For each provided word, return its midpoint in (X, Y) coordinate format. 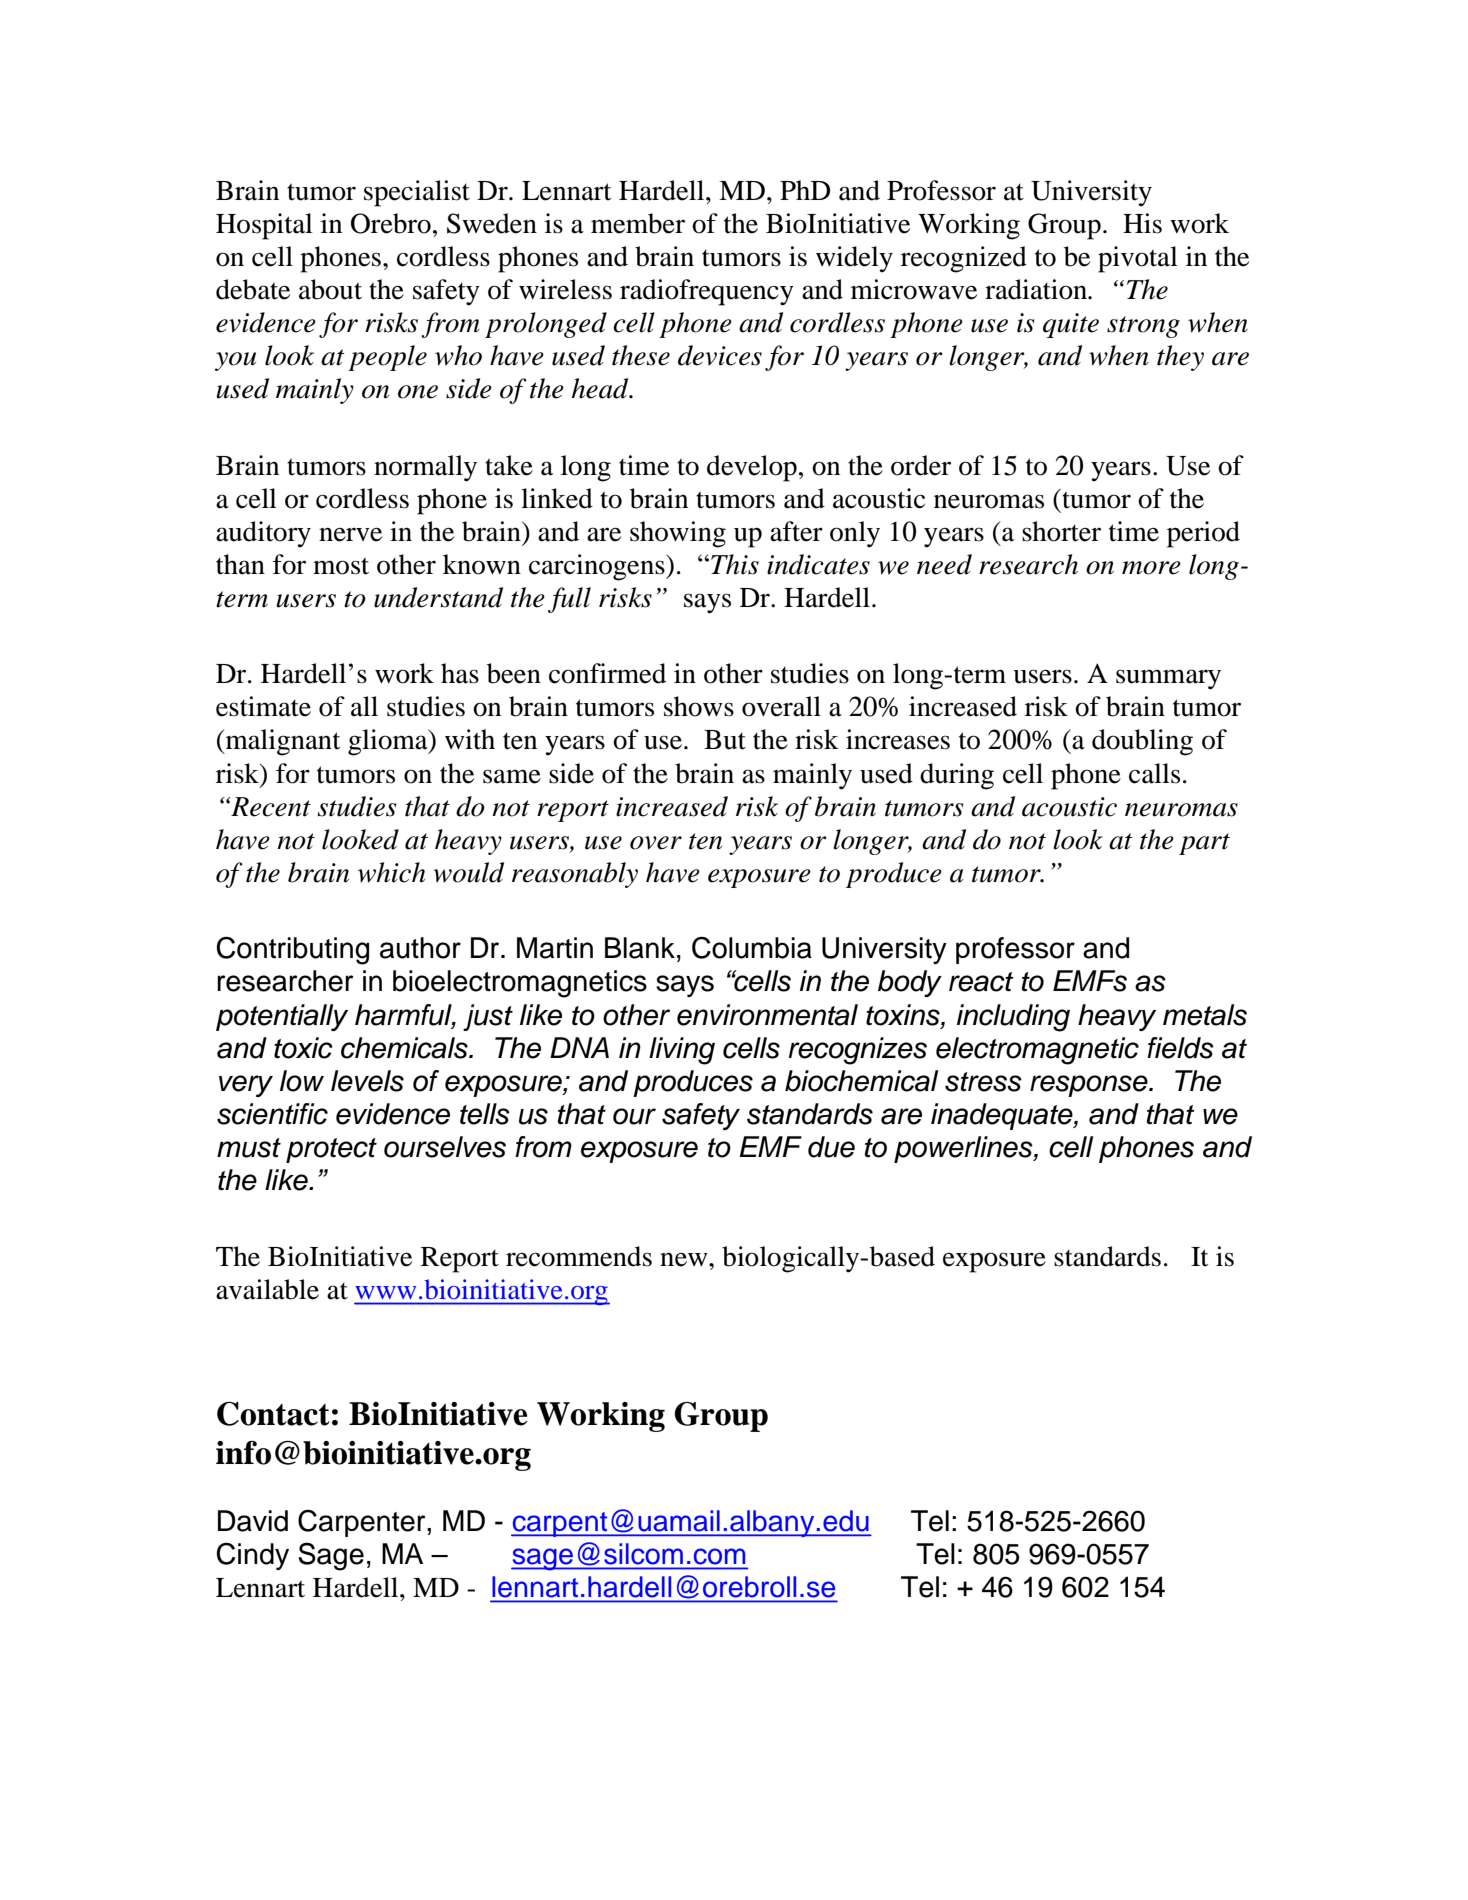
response (1090, 1086)
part (1204, 844)
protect (331, 1150)
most (341, 566)
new (685, 1260)
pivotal (1138, 259)
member (638, 223)
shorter (1061, 531)
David (253, 1521)
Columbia (752, 947)
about (330, 289)
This (735, 564)
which (392, 872)
